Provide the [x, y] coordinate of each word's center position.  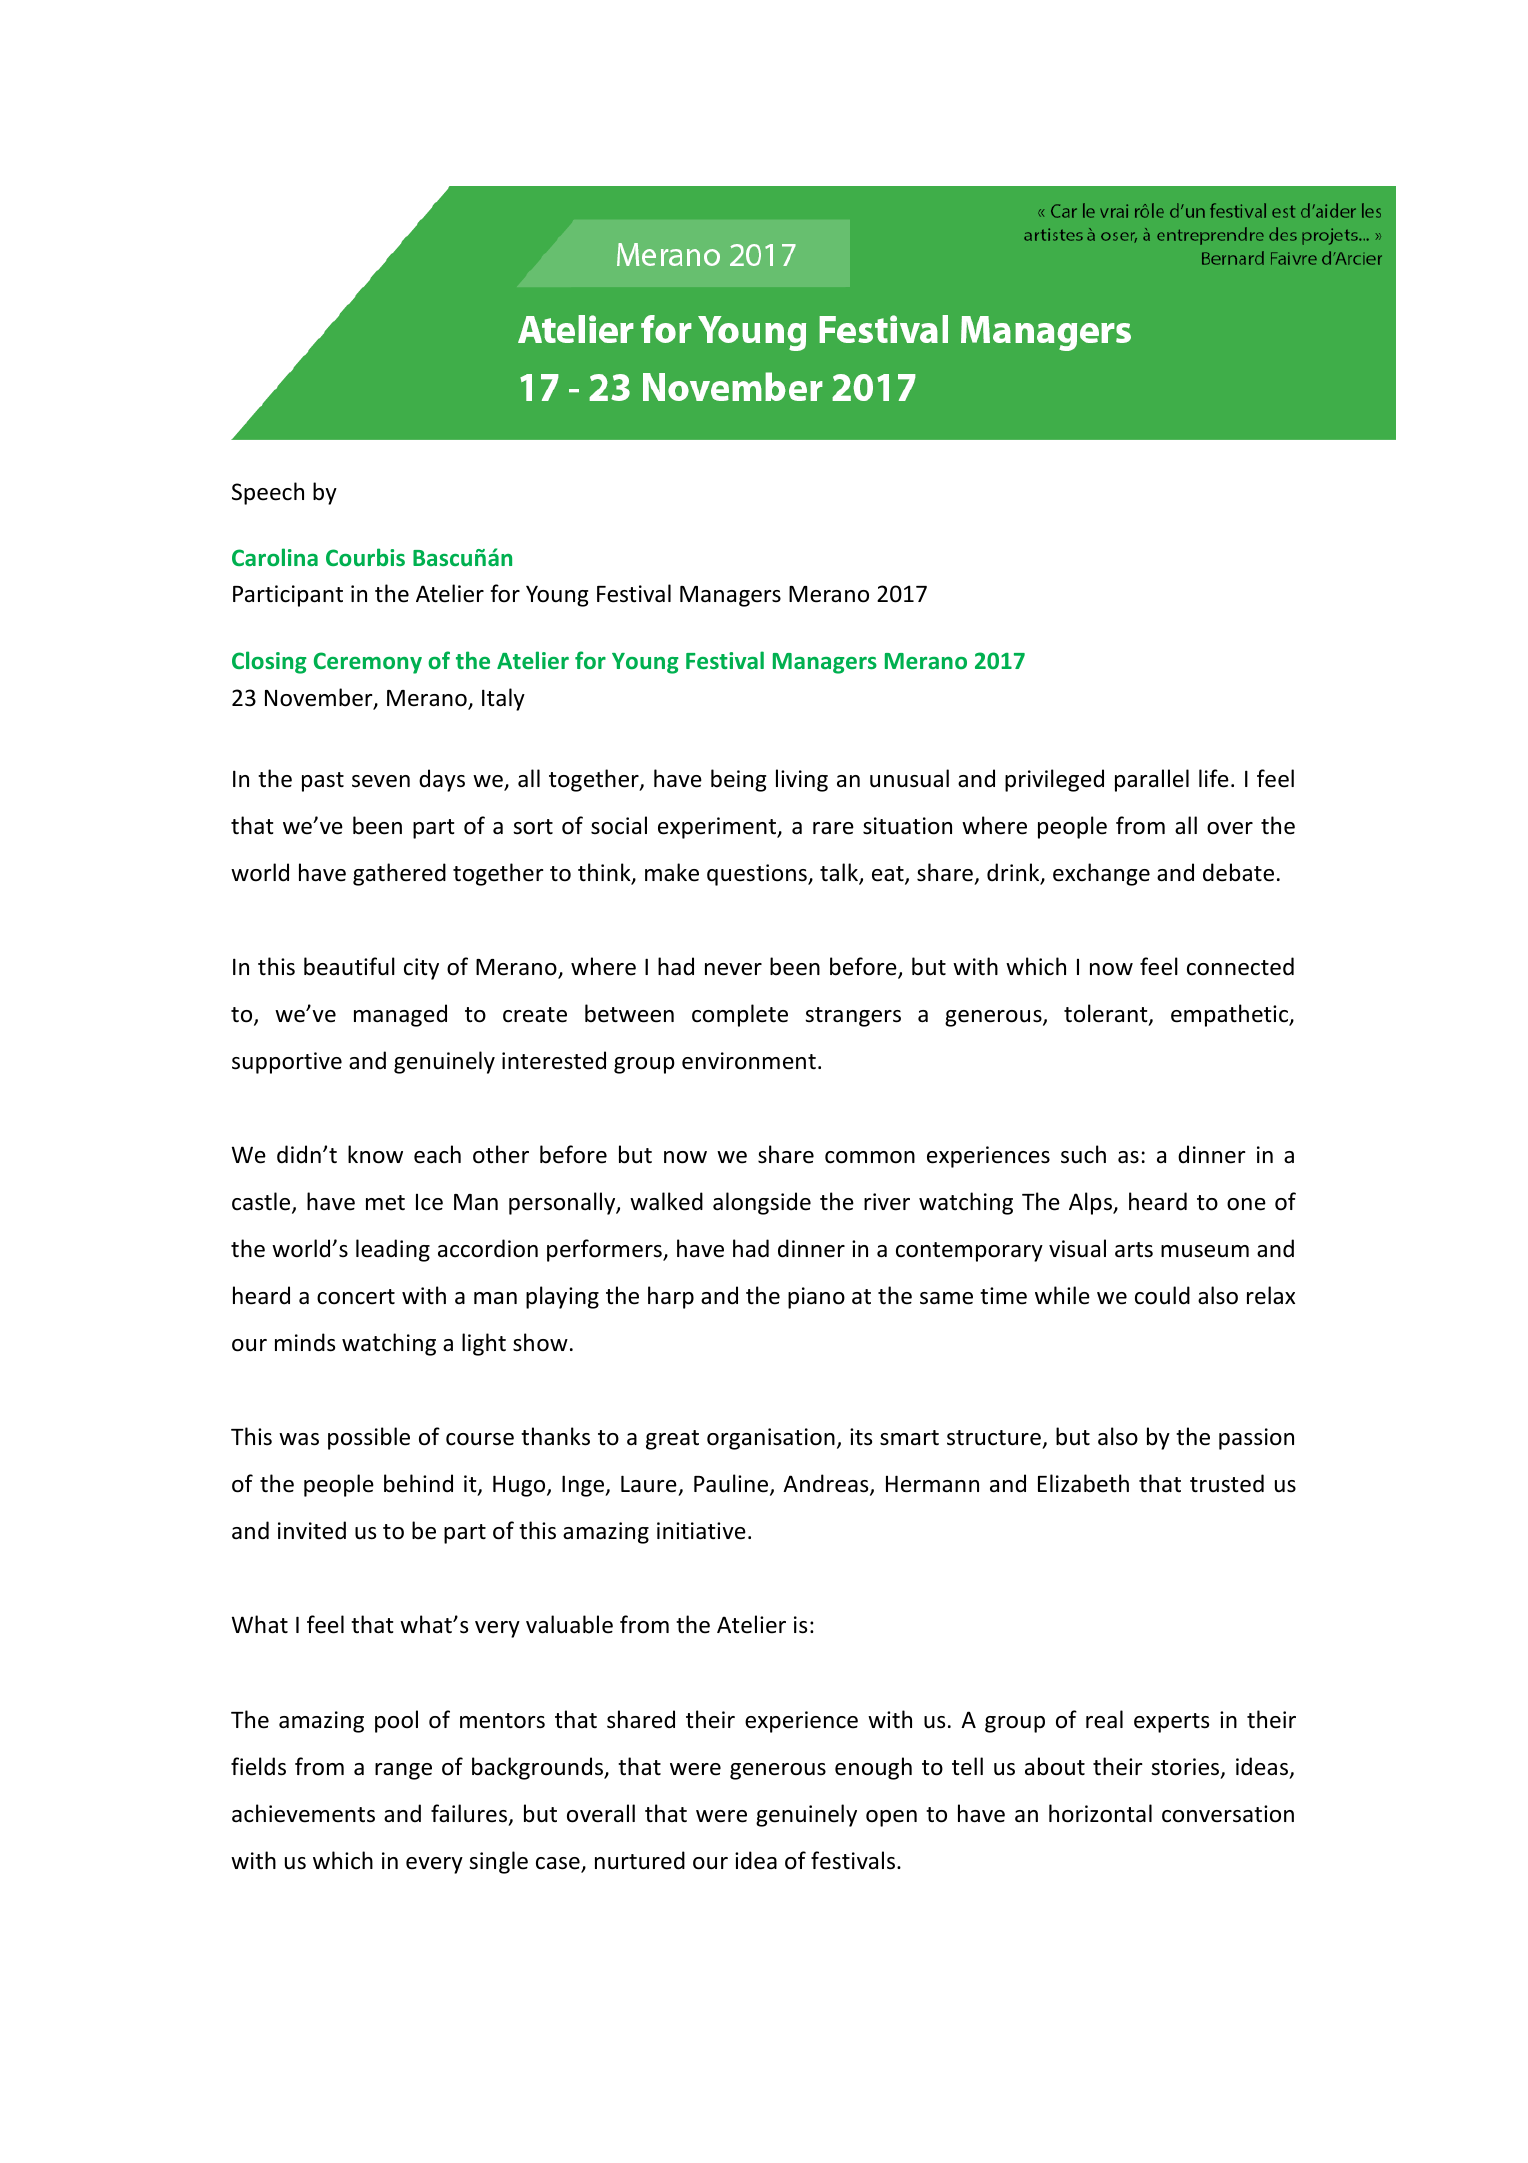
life [1214, 778]
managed [400, 1015]
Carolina [275, 557]
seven [381, 781]
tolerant [1107, 1014]
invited [312, 1530]
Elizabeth [1083, 1483]
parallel [1152, 780]
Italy [503, 699]
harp [671, 1297]
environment [749, 1061]
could [1162, 1295]
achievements [303, 1813]
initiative [701, 1531]
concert [356, 1297]
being [738, 780]
